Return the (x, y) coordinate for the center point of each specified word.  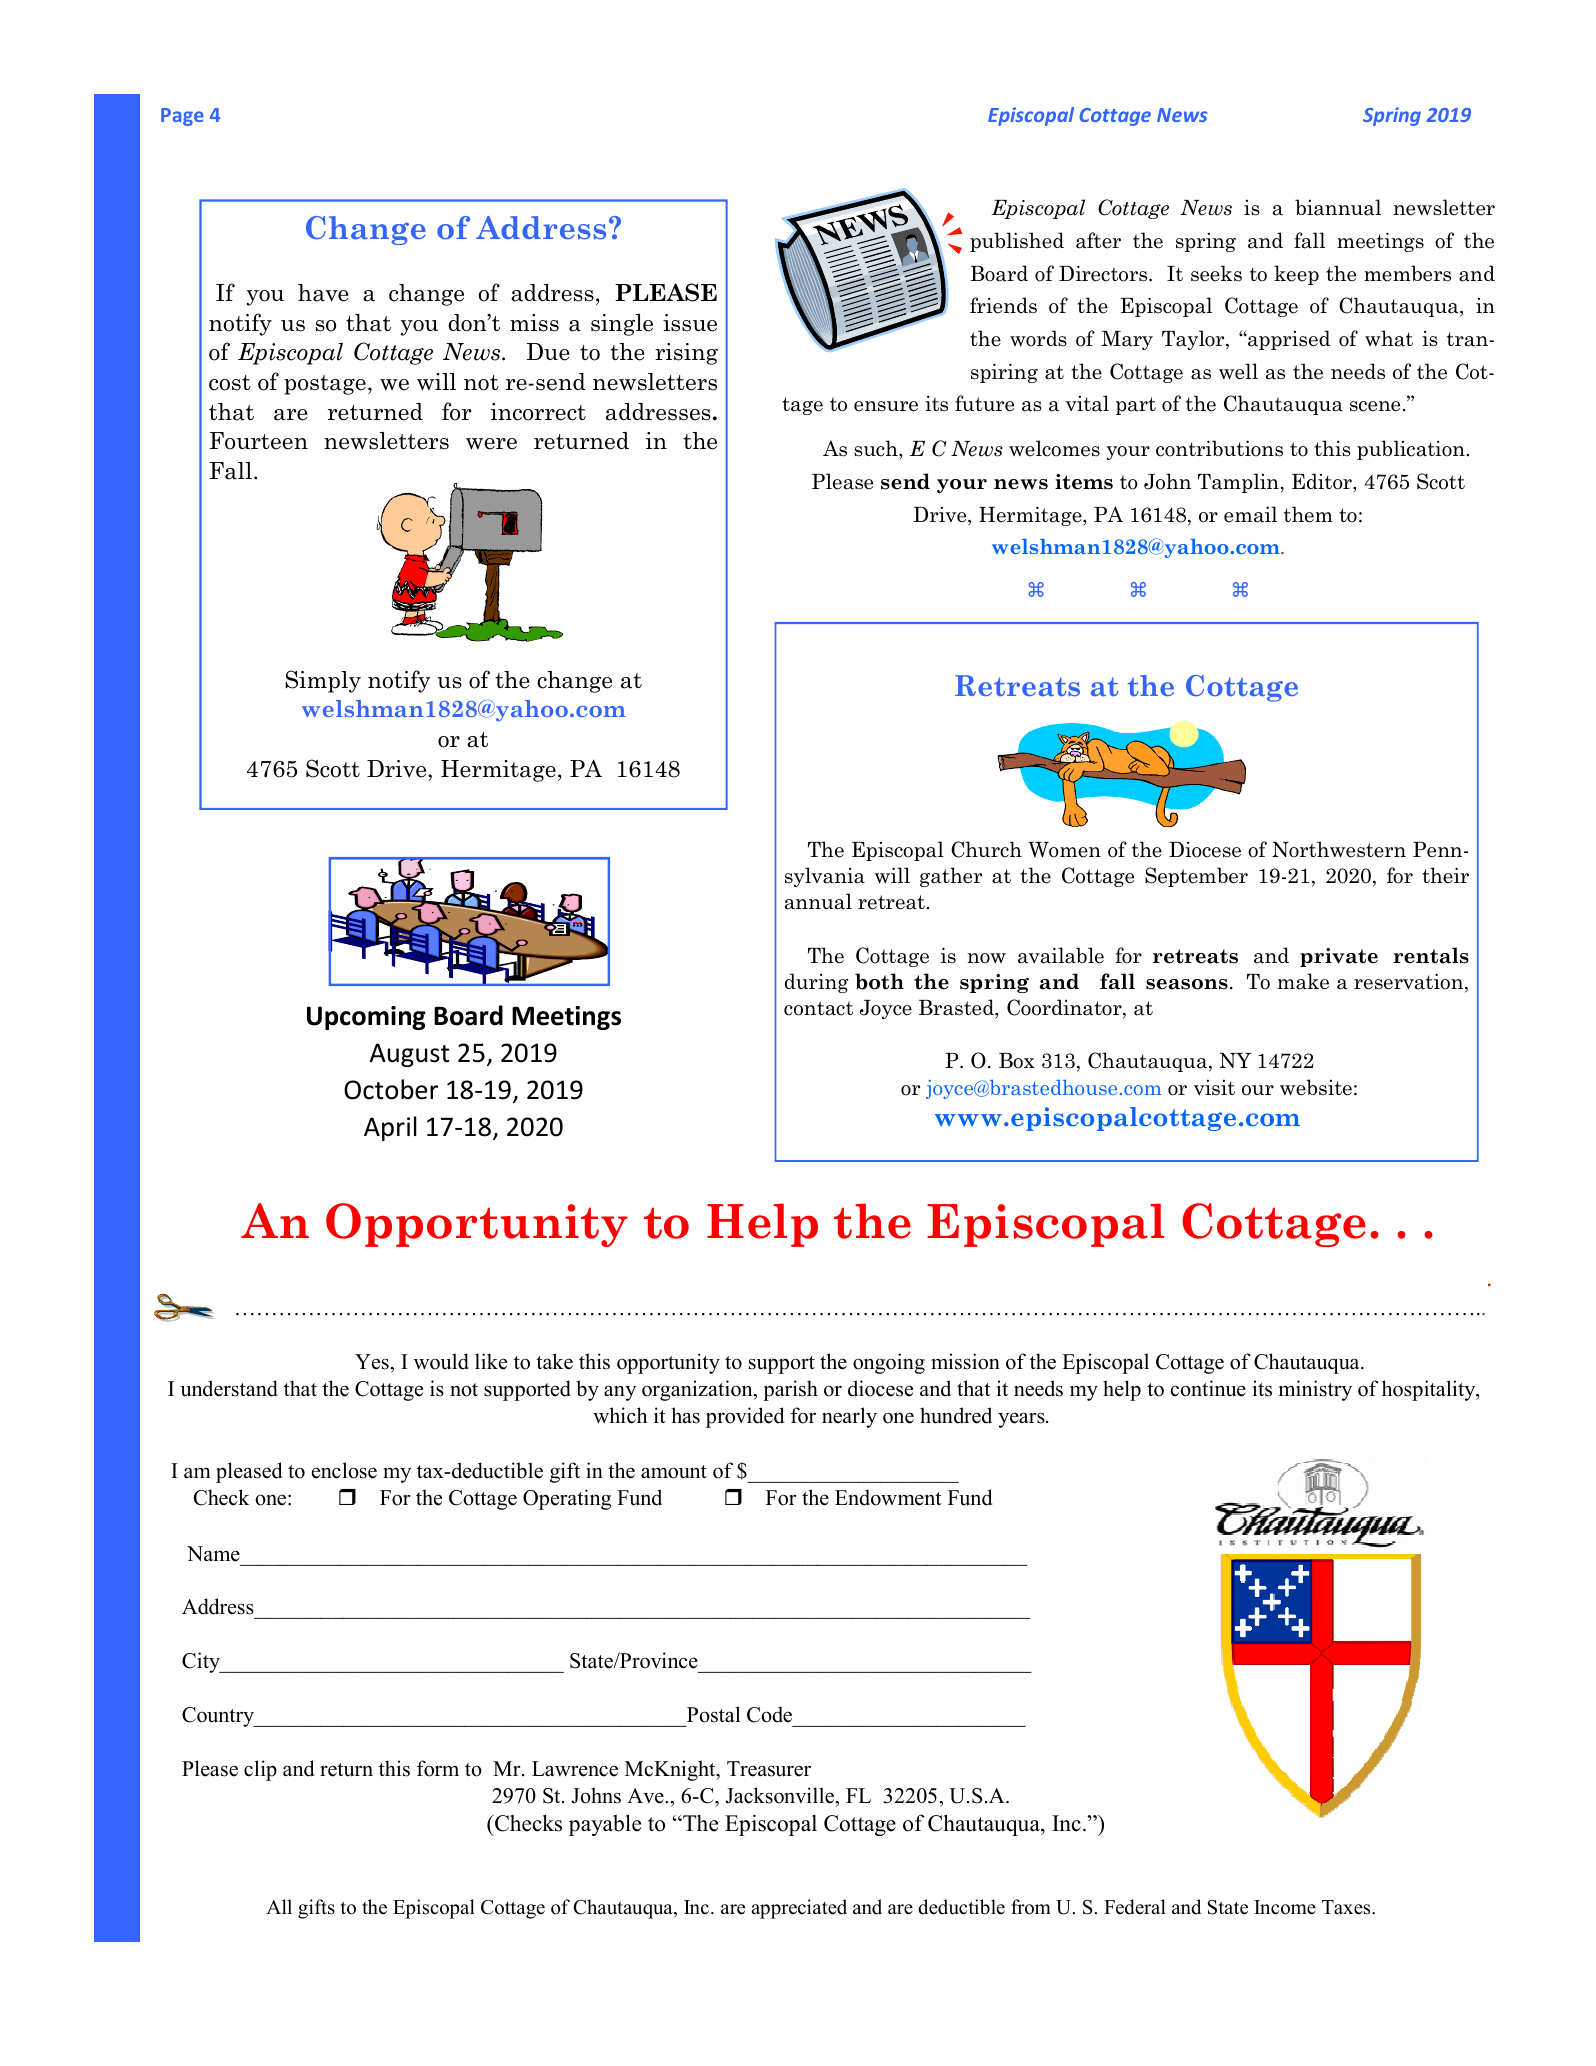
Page (182, 117)
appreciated (799, 1909)
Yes (373, 1362)
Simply (323, 681)
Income (1285, 1907)
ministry (1315, 1390)
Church (986, 849)
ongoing (889, 1363)
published (1017, 242)
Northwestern (1339, 849)
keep (1296, 275)
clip (260, 1770)
